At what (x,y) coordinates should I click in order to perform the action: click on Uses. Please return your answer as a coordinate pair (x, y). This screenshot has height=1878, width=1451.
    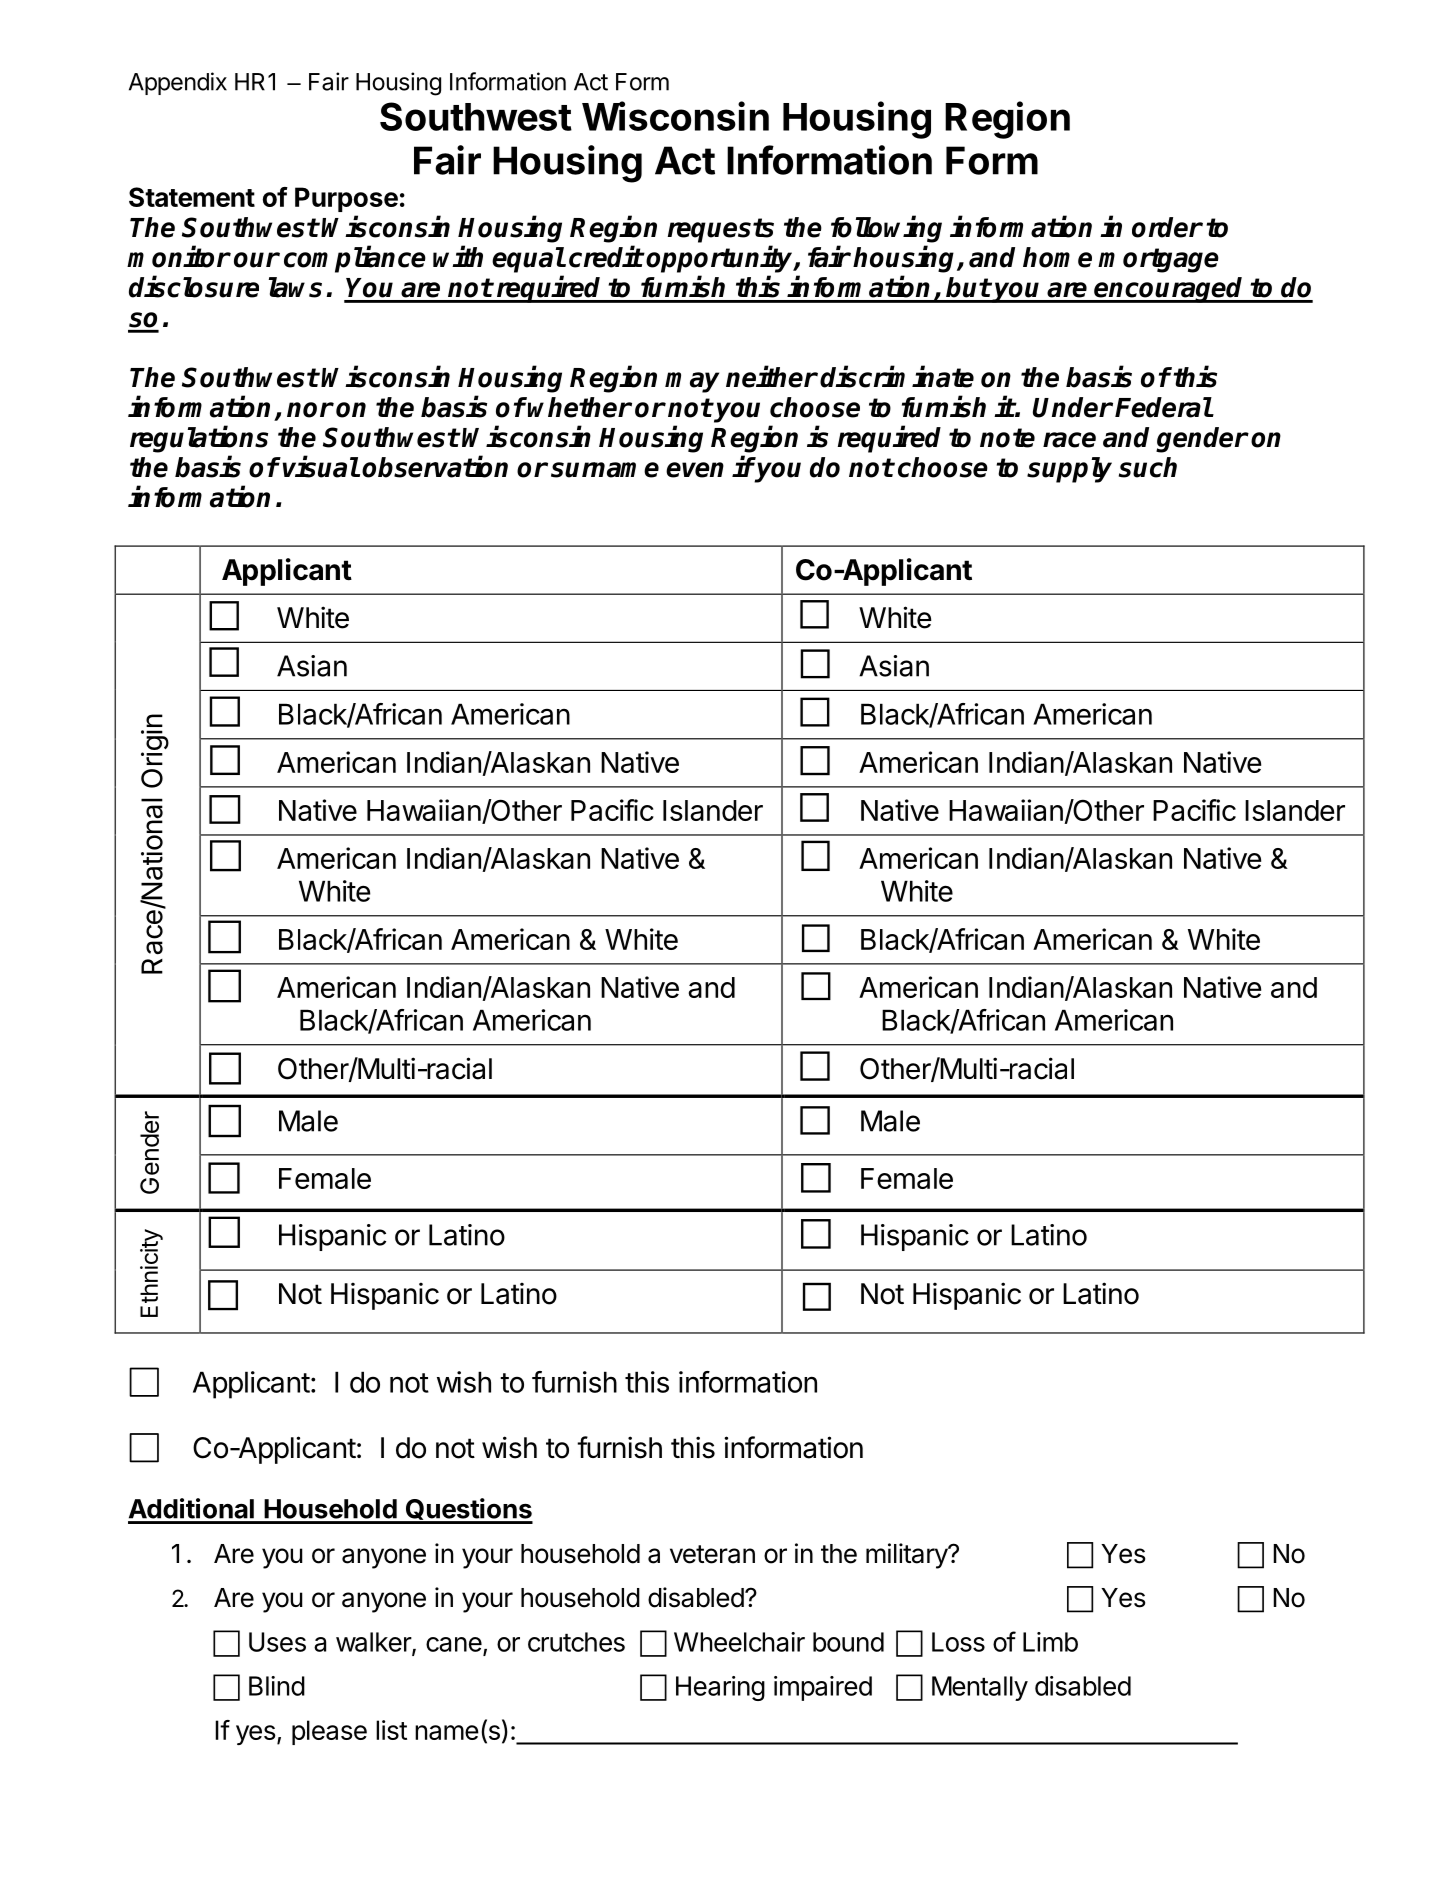
    Looking at the image, I should click on (277, 1642).
